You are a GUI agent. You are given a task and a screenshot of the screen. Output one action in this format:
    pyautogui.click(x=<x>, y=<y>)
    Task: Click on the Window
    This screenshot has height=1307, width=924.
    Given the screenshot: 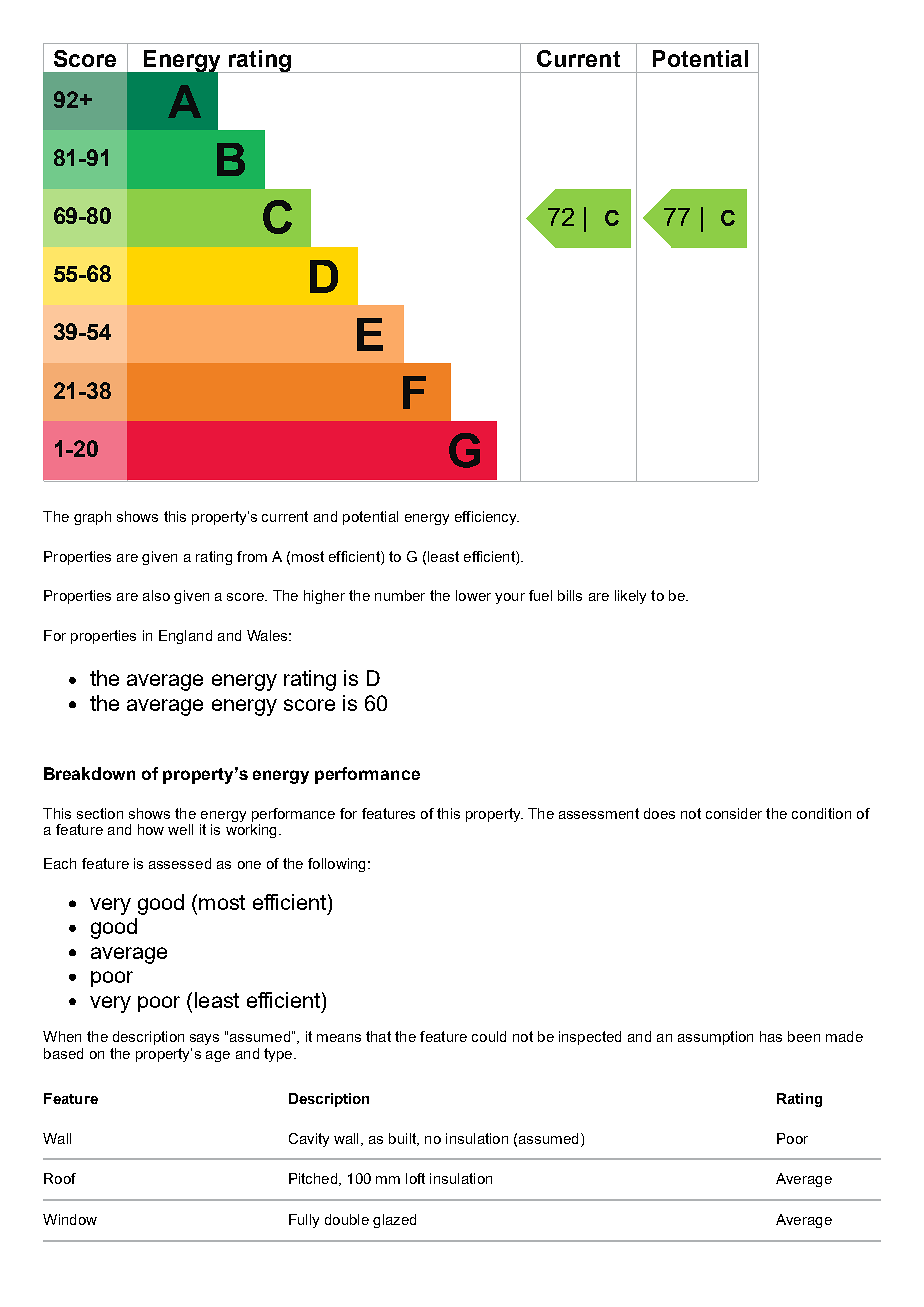 What is the action you would take?
    pyautogui.click(x=70, y=1219)
